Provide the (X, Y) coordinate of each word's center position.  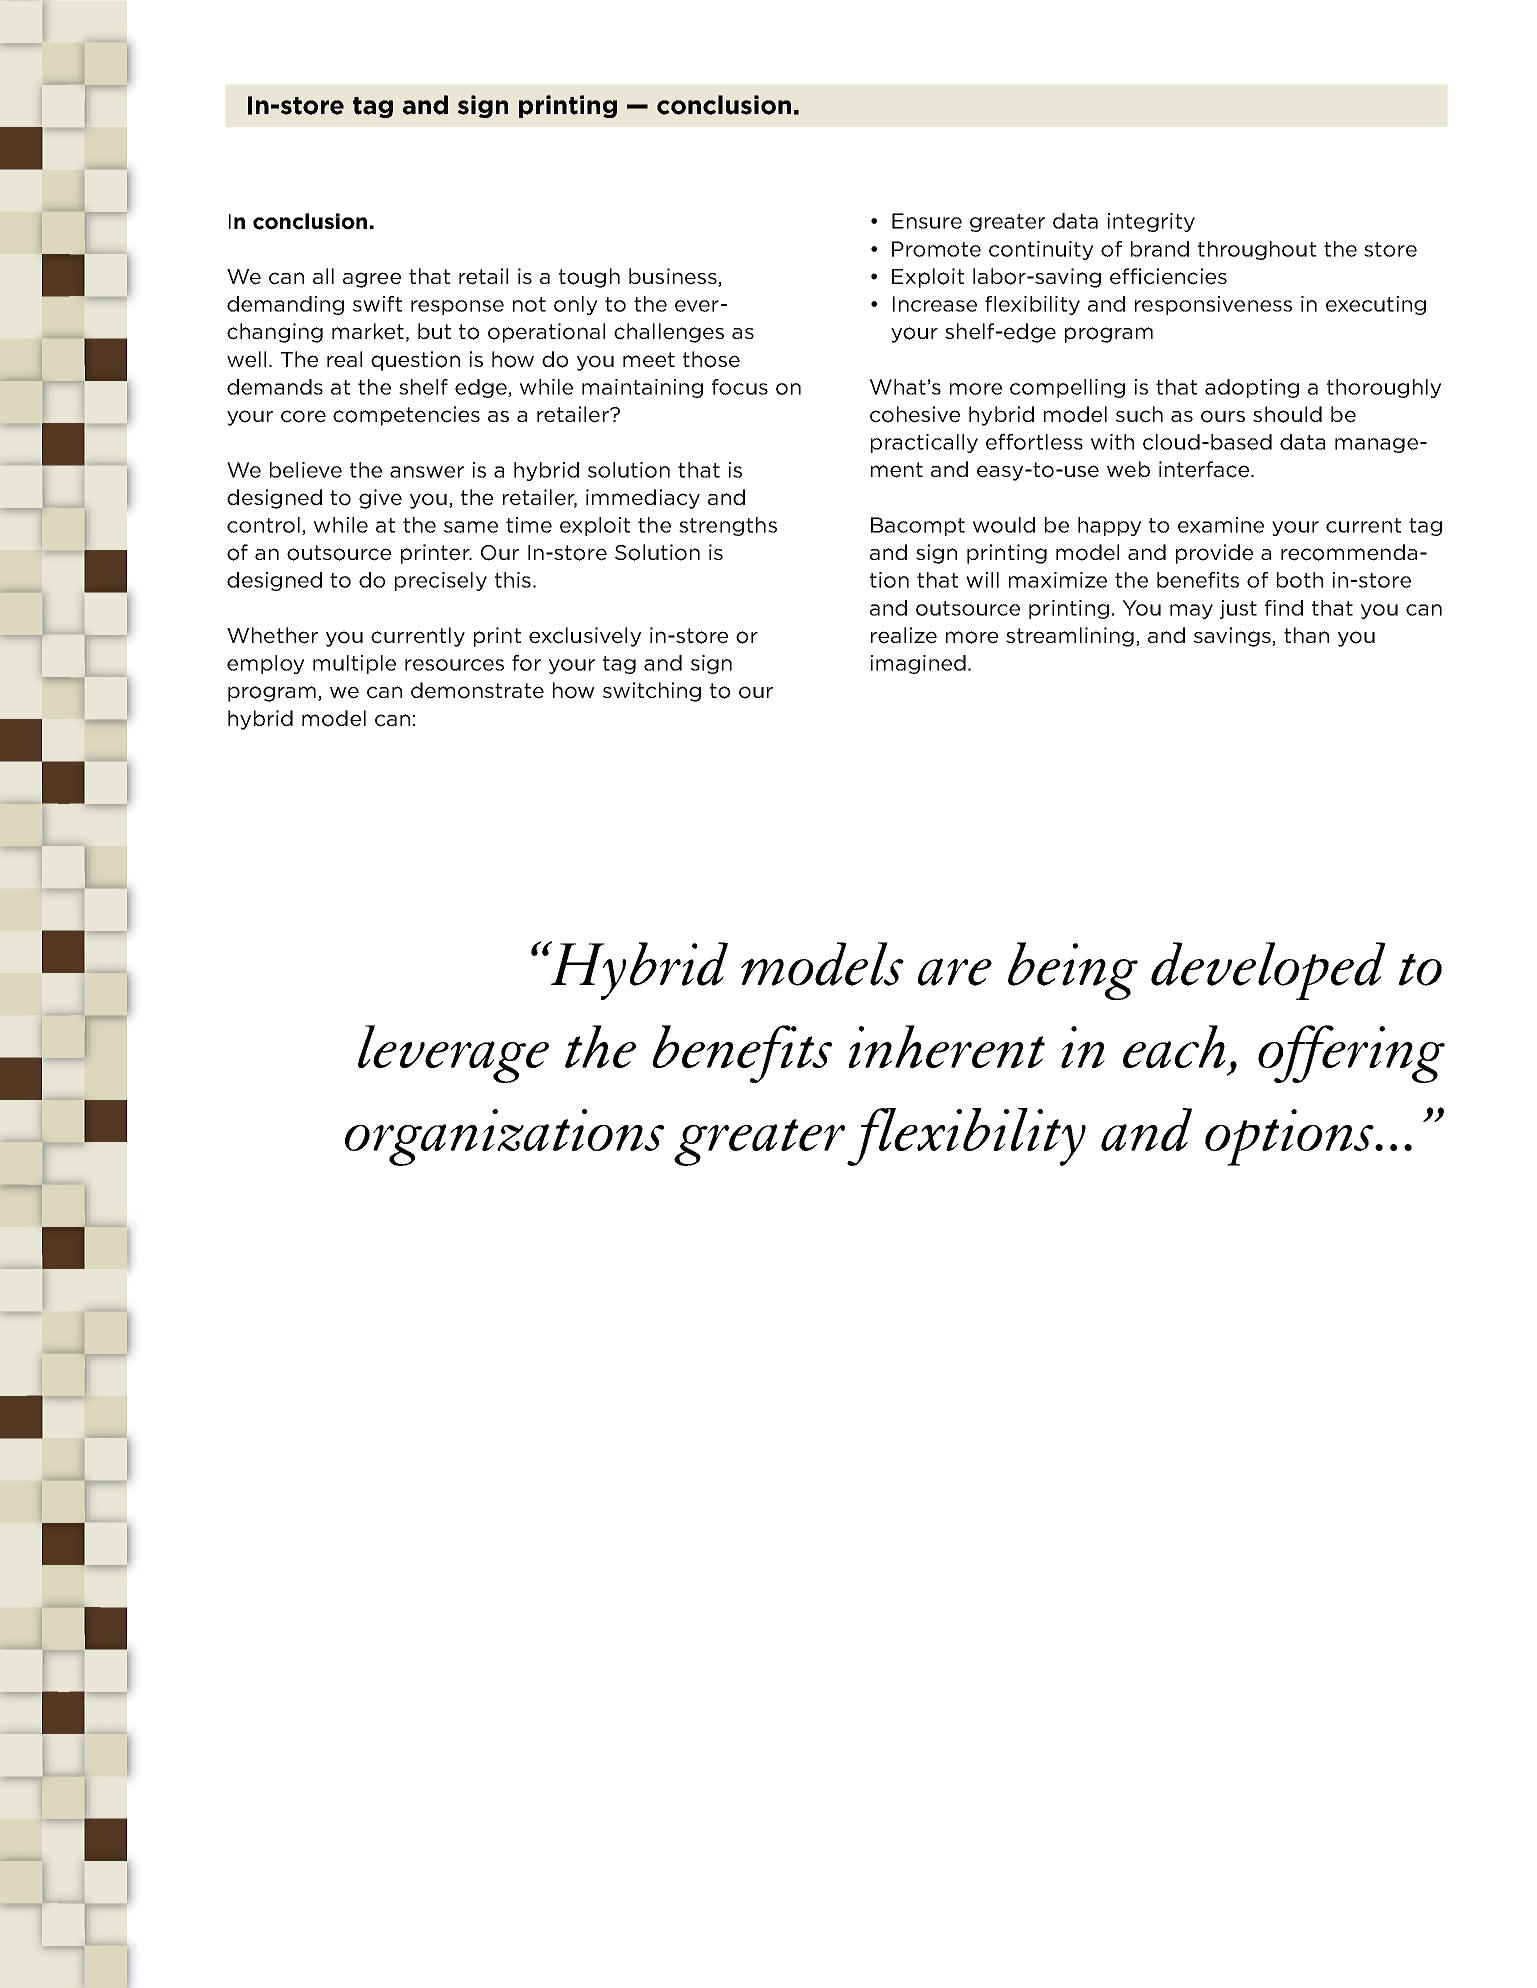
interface (1205, 469)
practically (924, 443)
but (434, 331)
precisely (441, 581)
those (711, 359)
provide (1214, 554)
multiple (354, 664)
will (982, 580)
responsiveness (1213, 305)
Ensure (927, 221)
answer (427, 472)
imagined (918, 664)
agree (372, 280)
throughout (1257, 250)
